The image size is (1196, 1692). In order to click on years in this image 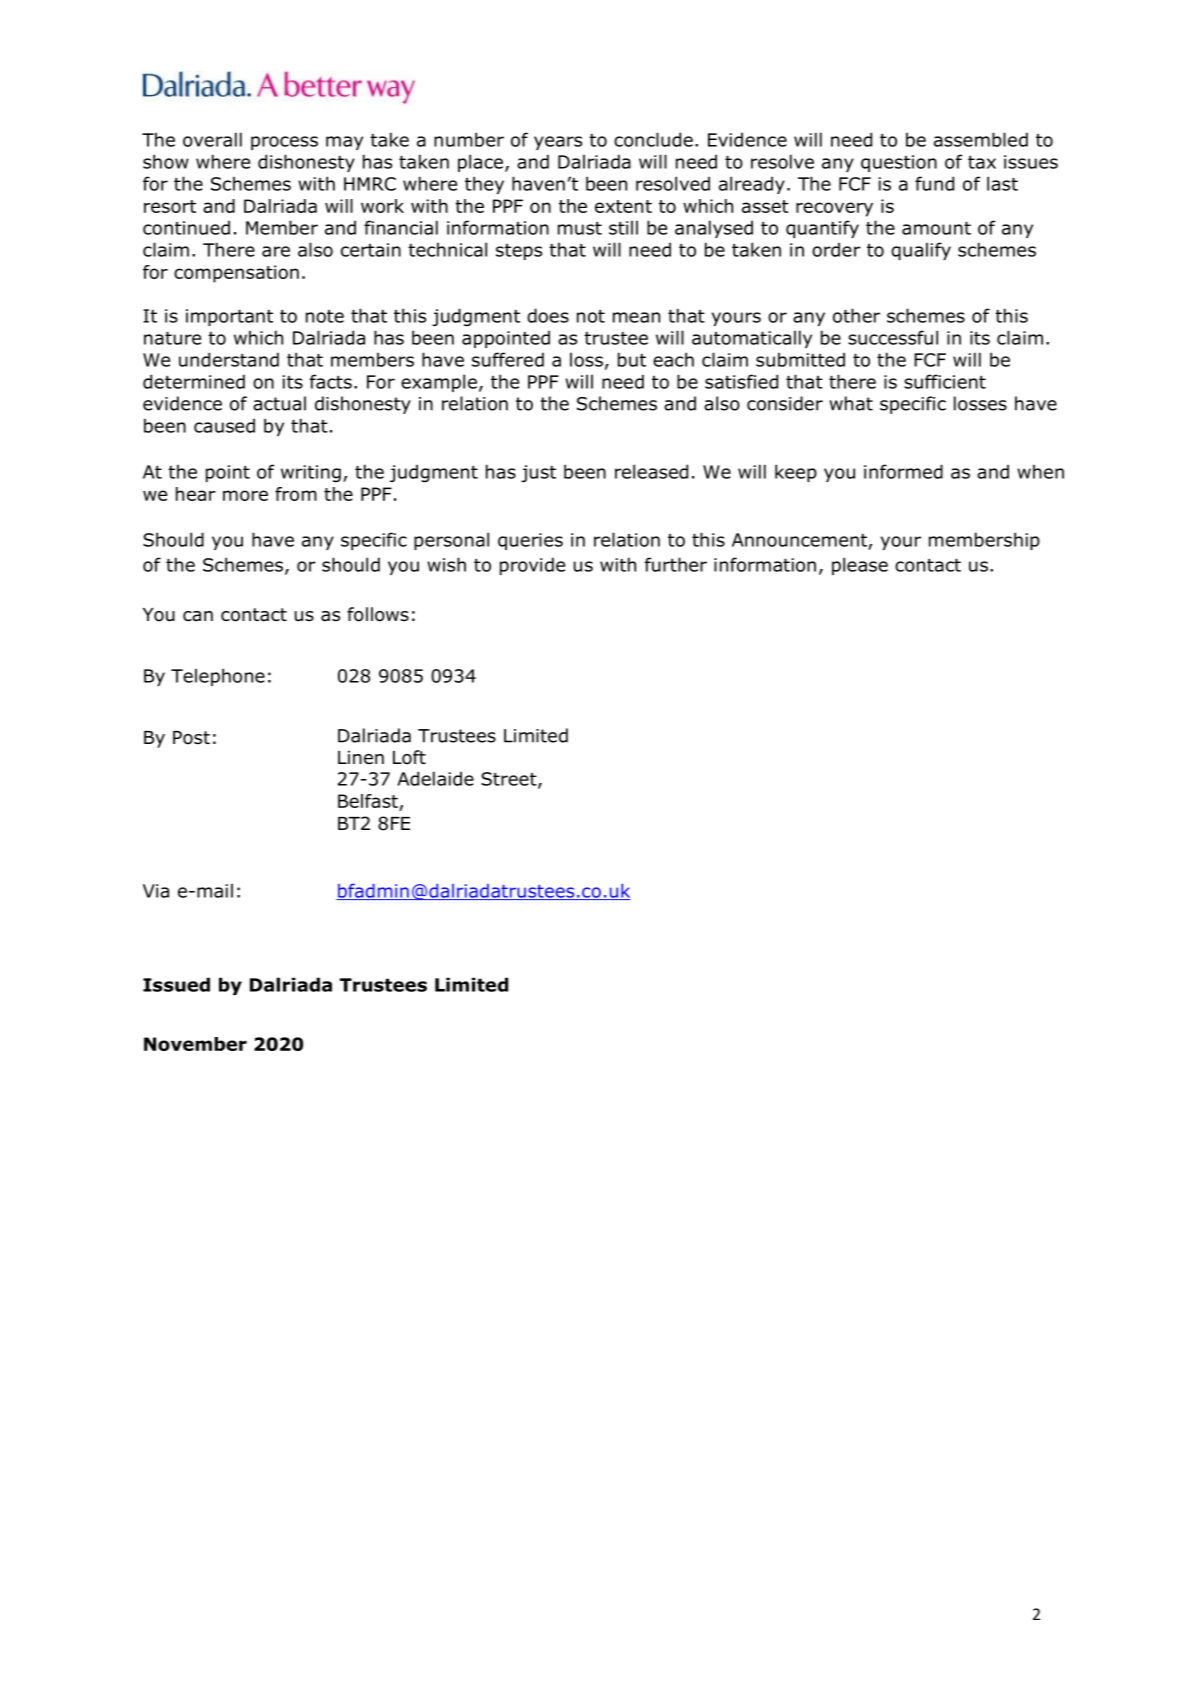, I will do `click(558, 143)`.
